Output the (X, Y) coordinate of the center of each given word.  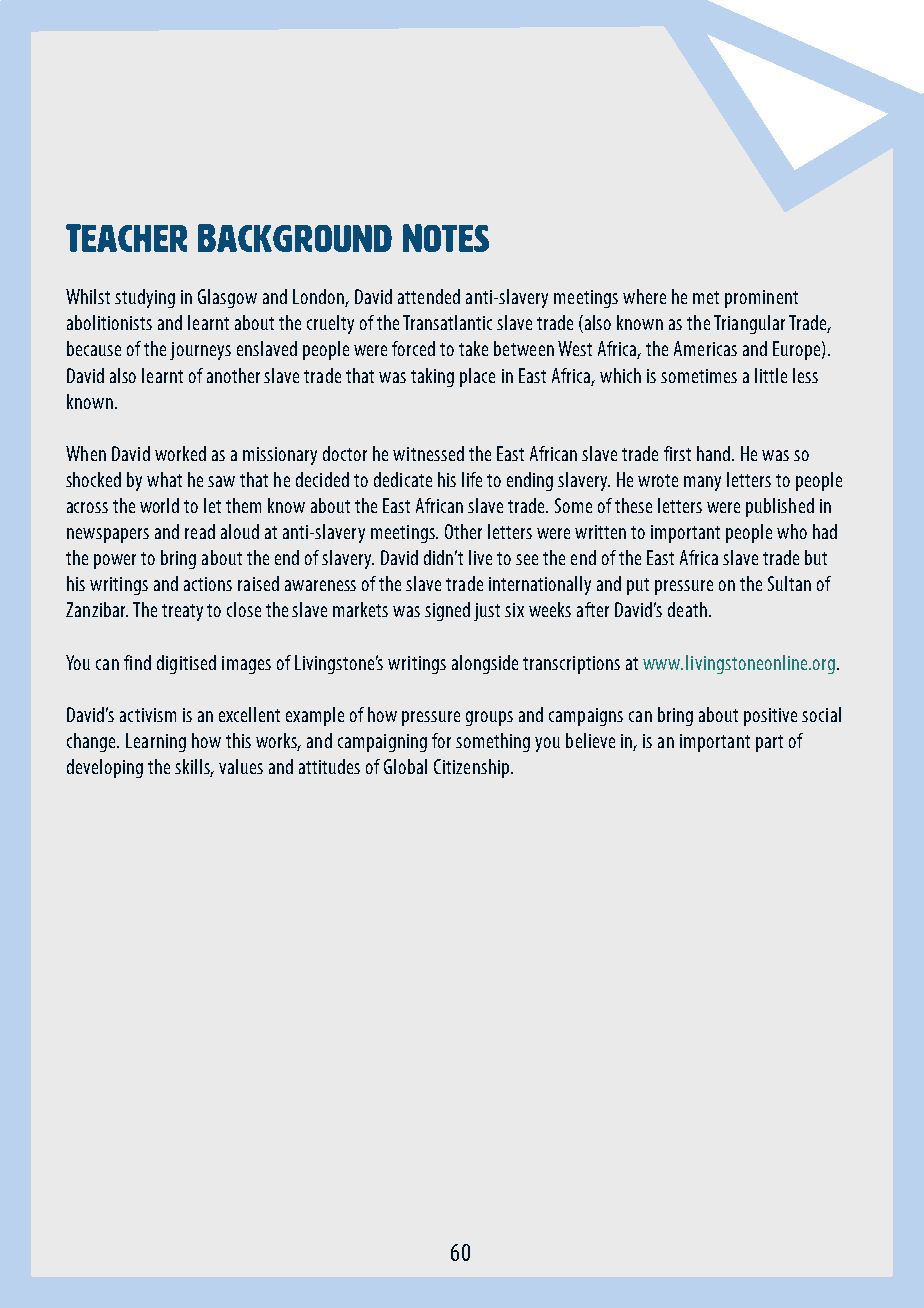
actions (208, 584)
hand (715, 453)
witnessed (428, 453)
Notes (446, 238)
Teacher (126, 238)
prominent (761, 299)
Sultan (789, 583)
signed (447, 611)
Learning (156, 742)
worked (180, 453)
